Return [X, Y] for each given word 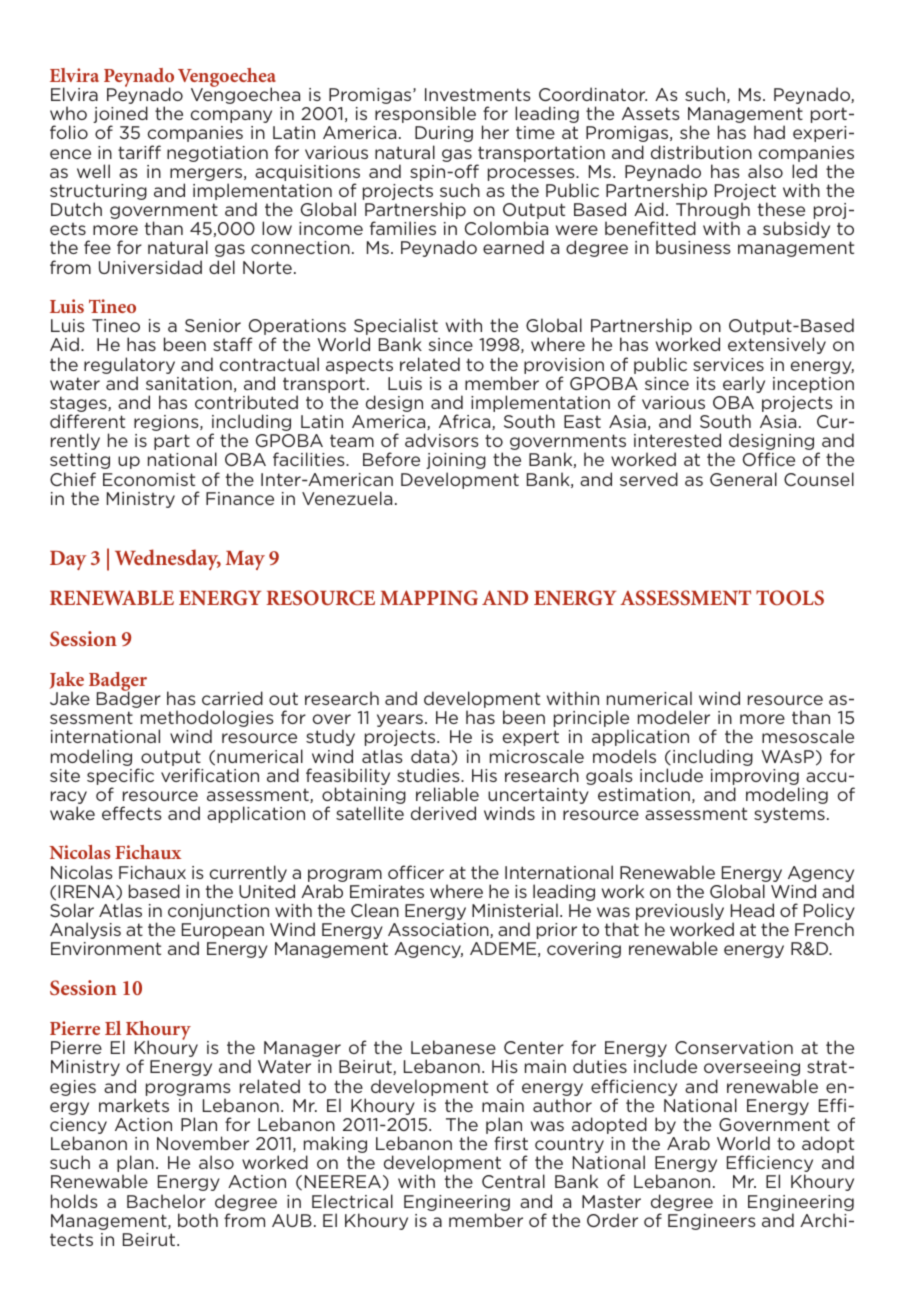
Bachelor [166, 1201]
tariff [139, 152]
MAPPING [429, 598]
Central [513, 1181]
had [769, 132]
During [444, 134]
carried [232, 698]
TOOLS [790, 598]
